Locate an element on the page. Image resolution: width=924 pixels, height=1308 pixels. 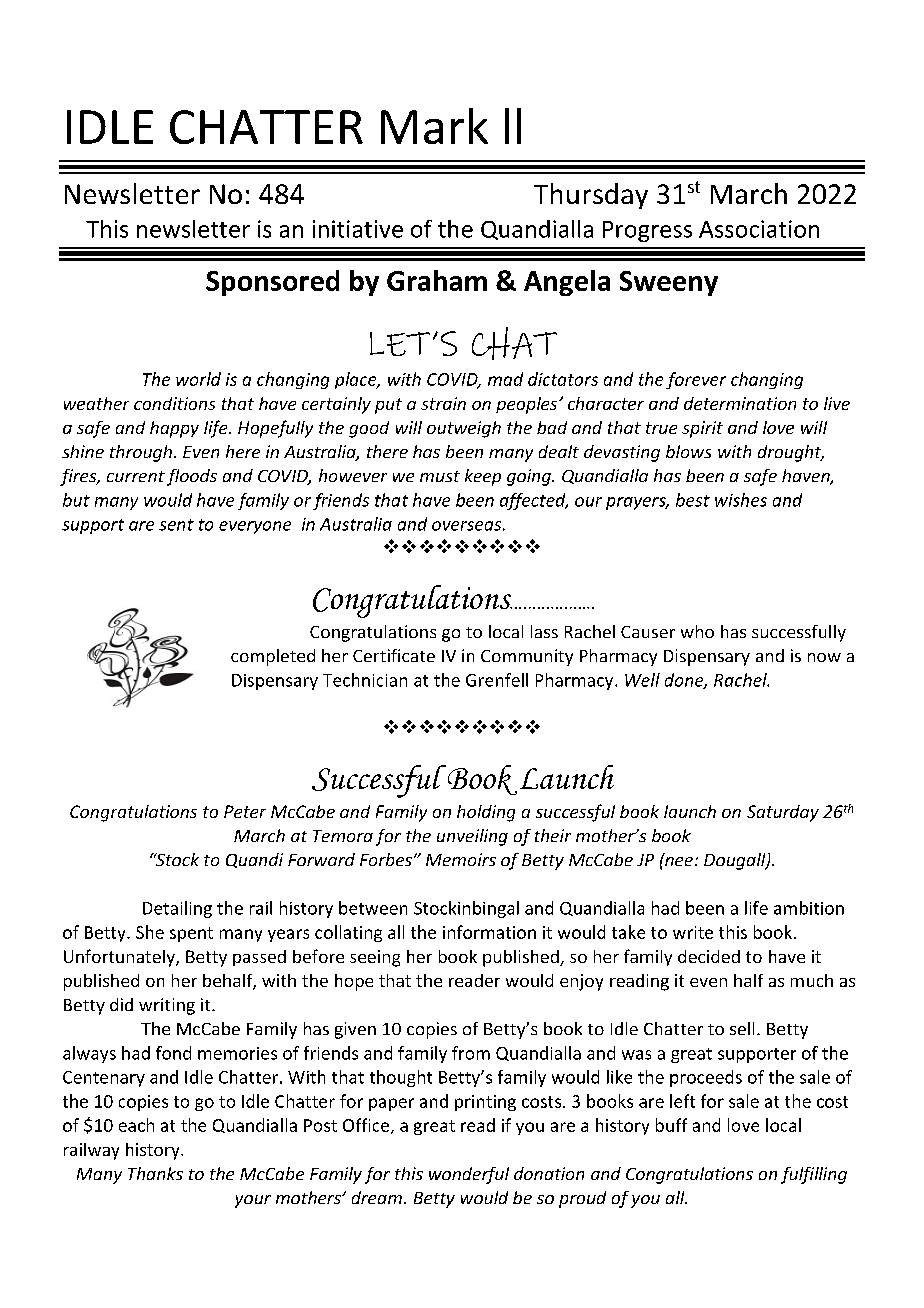
wishes is located at coordinates (741, 500).
